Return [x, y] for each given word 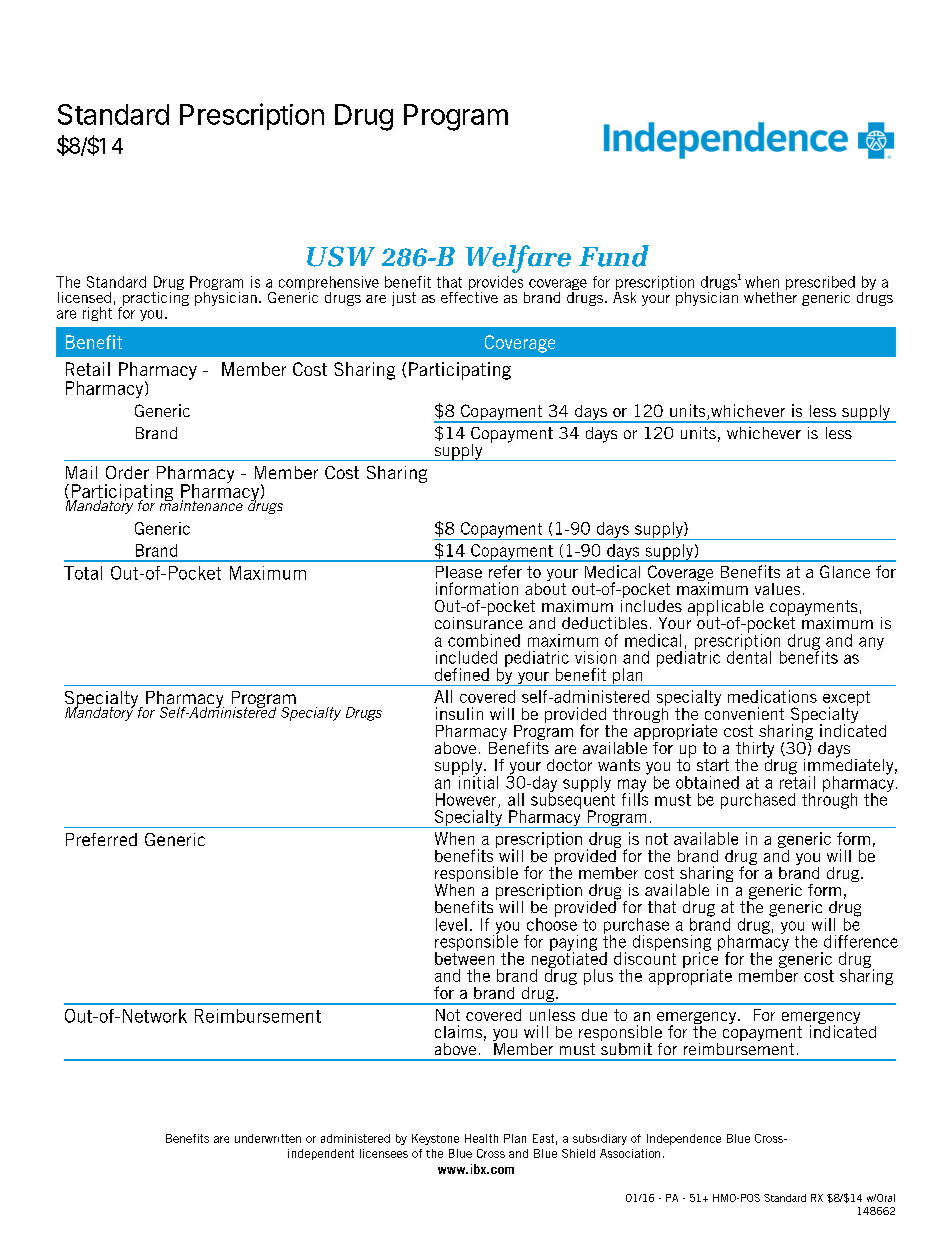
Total [83, 573]
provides [497, 284]
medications [772, 696]
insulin [459, 713]
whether [770, 296]
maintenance [201, 504]
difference [861, 941]
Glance [845, 571]
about [545, 587]
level [451, 924]
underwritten [268, 1138]
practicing [155, 298]
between [464, 957]
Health [481, 1138]
